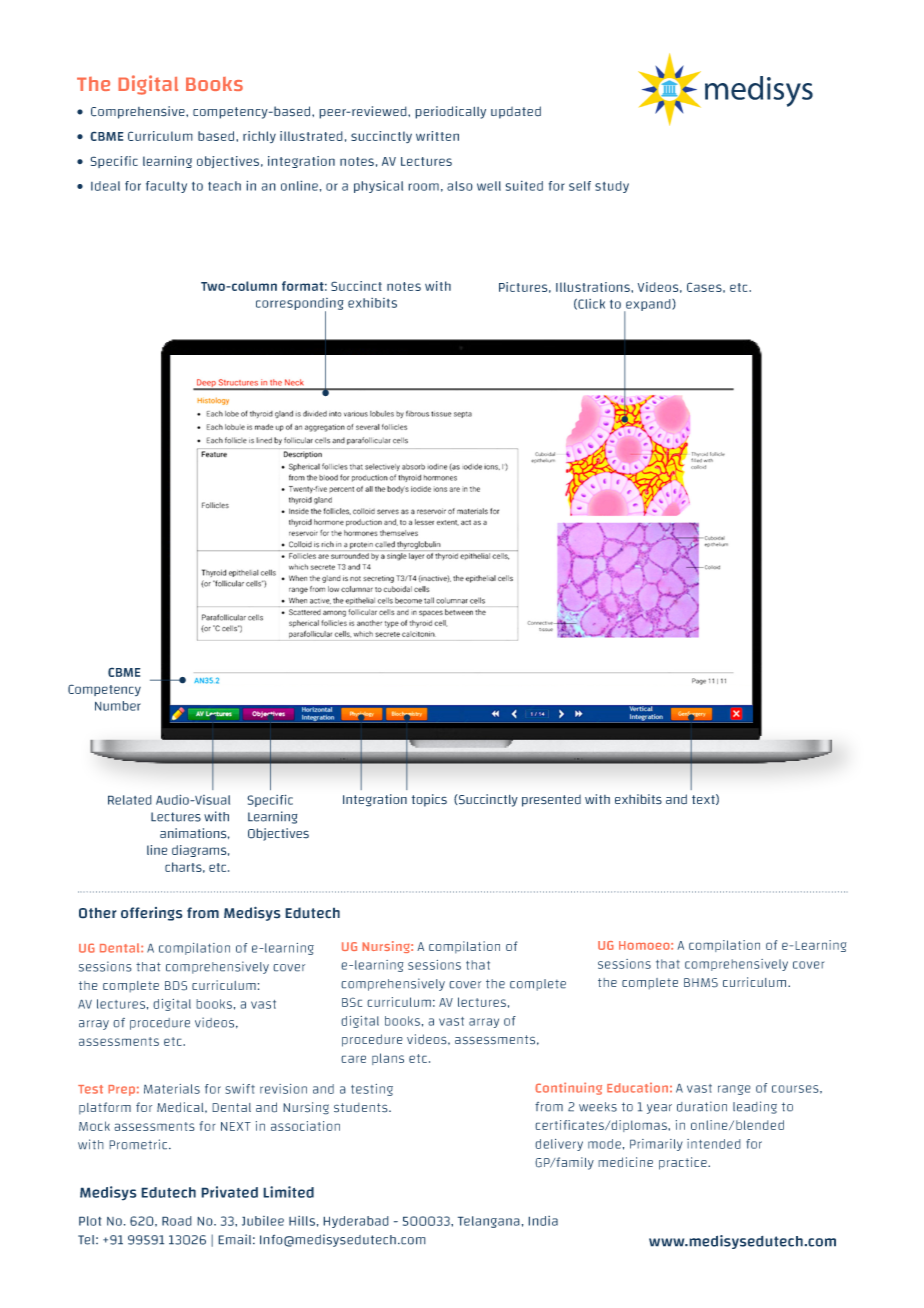 The image size is (924, 1308). I want to click on faculty, so click(166, 187).
